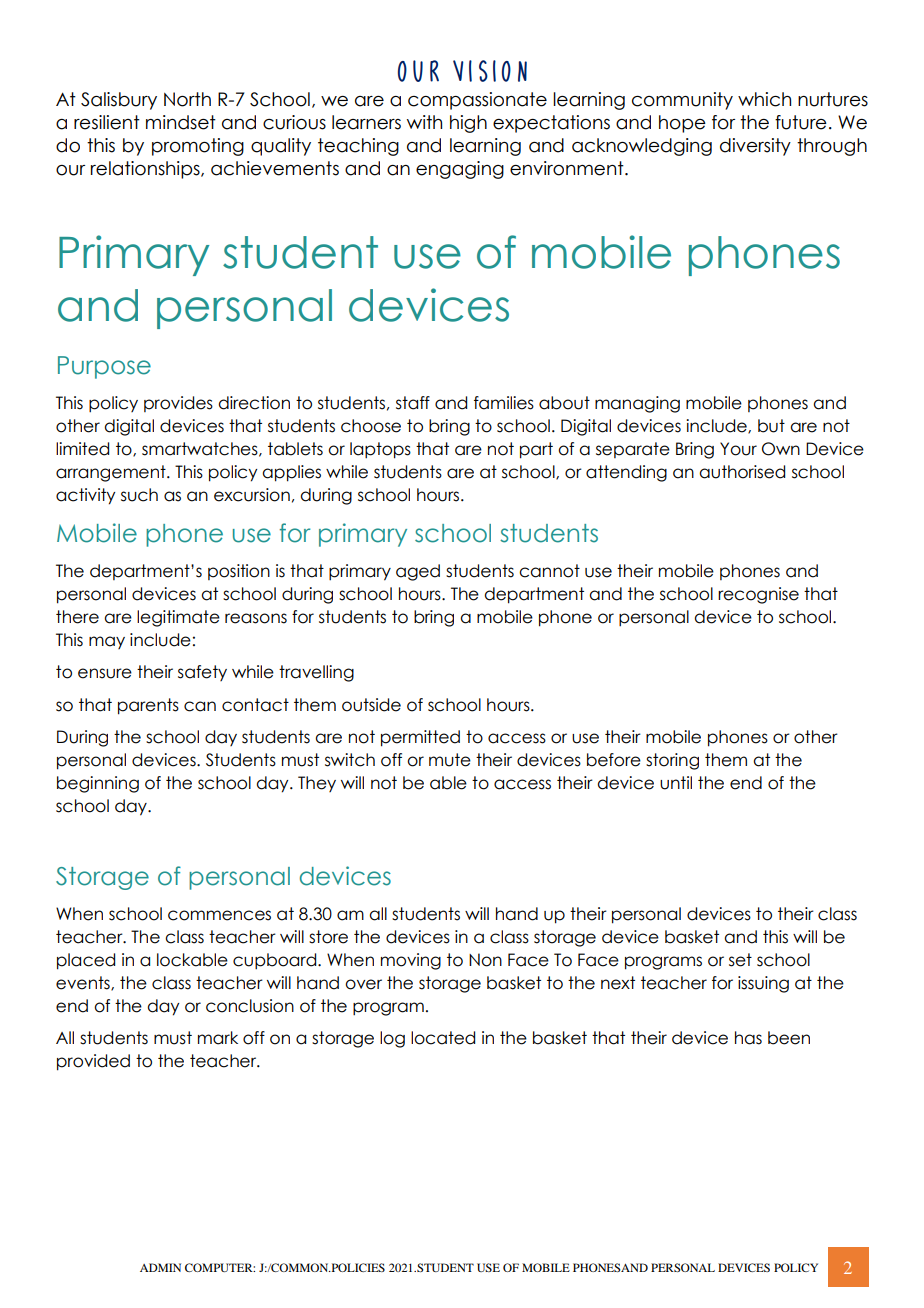 This page has height=1308, width=924. Describe the element at coordinates (676, 783) in the page. I see `until` at that location.
